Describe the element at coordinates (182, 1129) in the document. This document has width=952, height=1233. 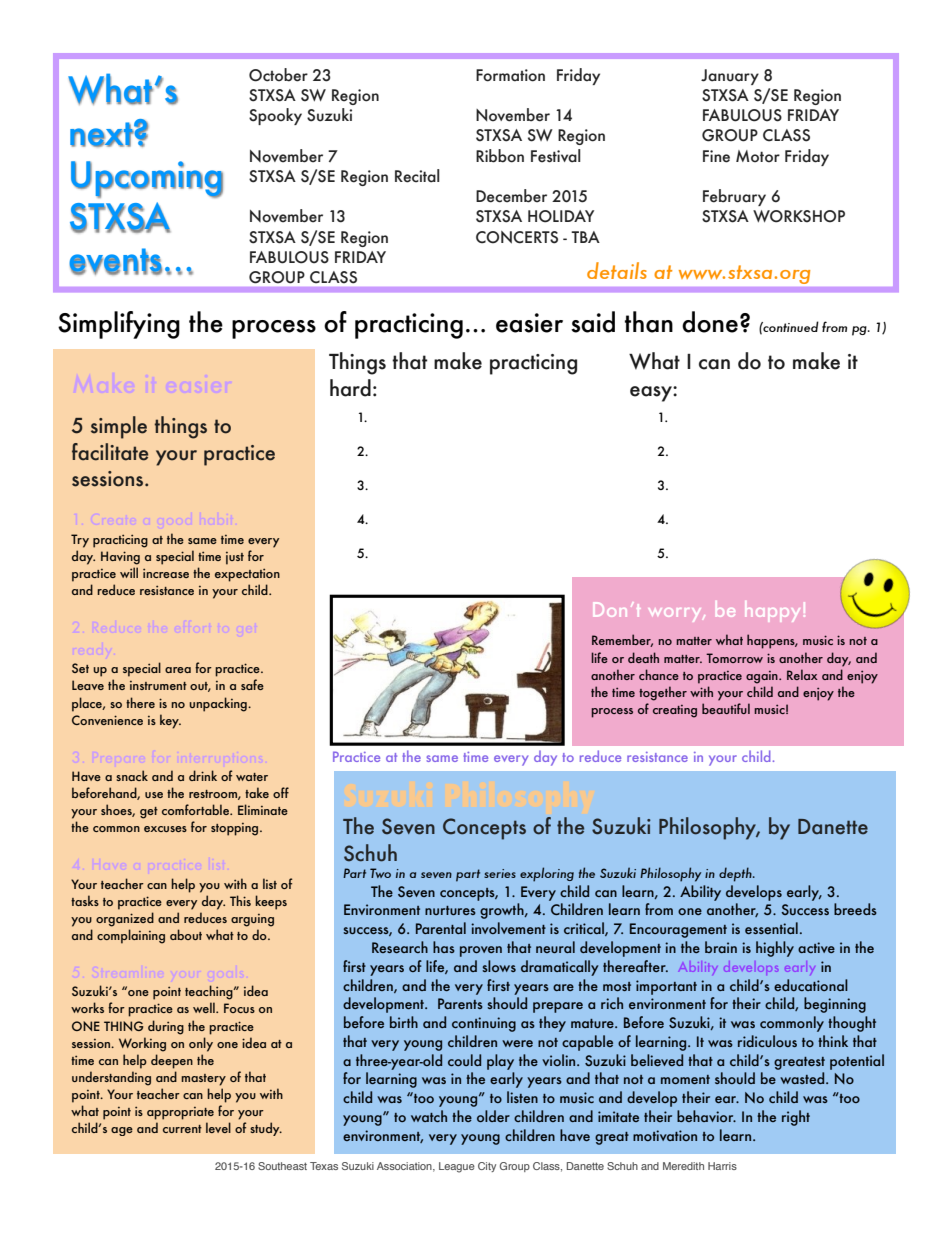
I see `current` at that location.
